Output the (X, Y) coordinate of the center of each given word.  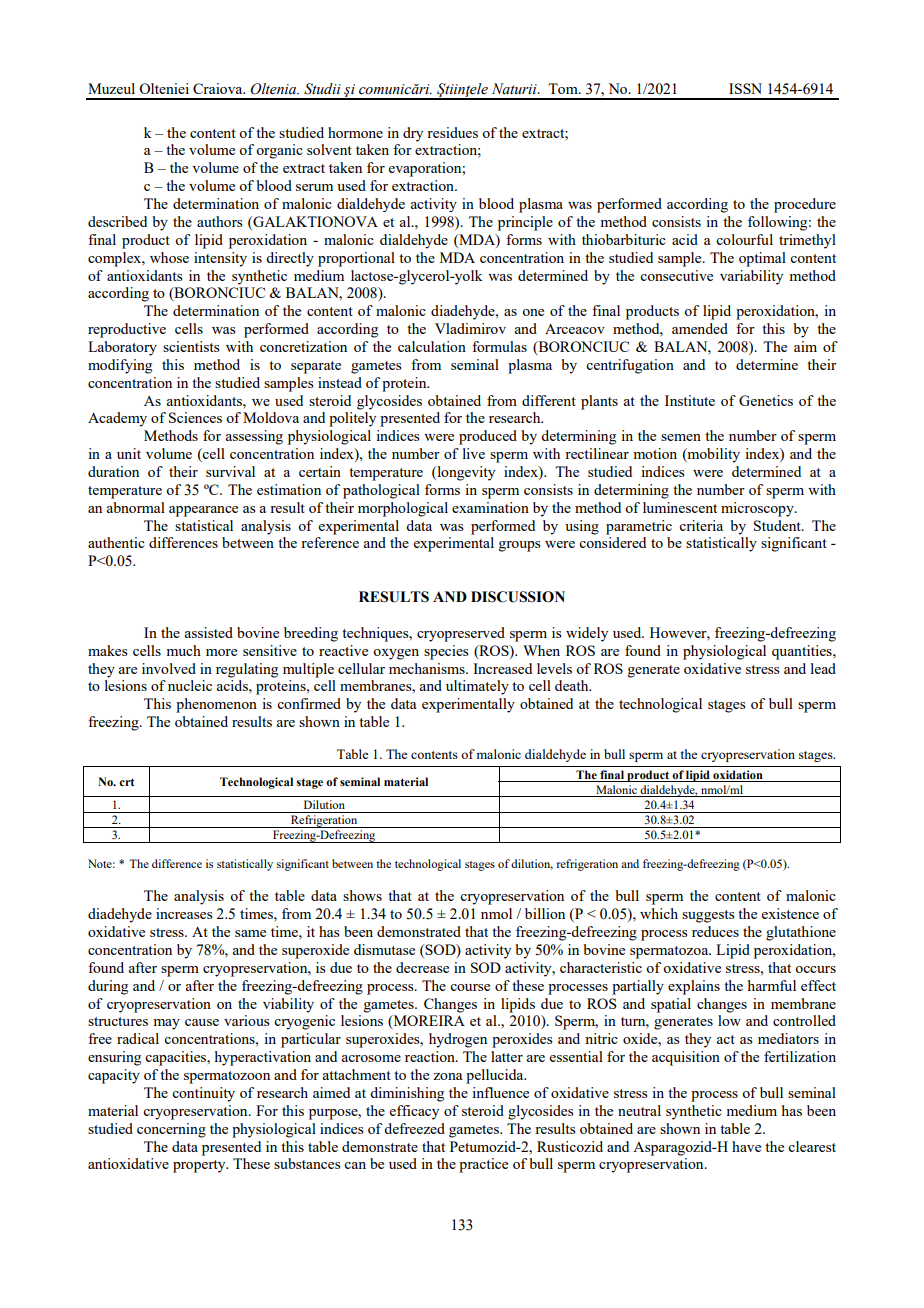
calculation (432, 346)
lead (823, 668)
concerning (171, 1130)
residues (452, 132)
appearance (203, 511)
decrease (422, 967)
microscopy (758, 509)
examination (490, 507)
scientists (191, 346)
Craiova (219, 88)
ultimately (477, 687)
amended (700, 328)
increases (184, 913)
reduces (715, 931)
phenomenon (216, 705)
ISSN (745, 88)
